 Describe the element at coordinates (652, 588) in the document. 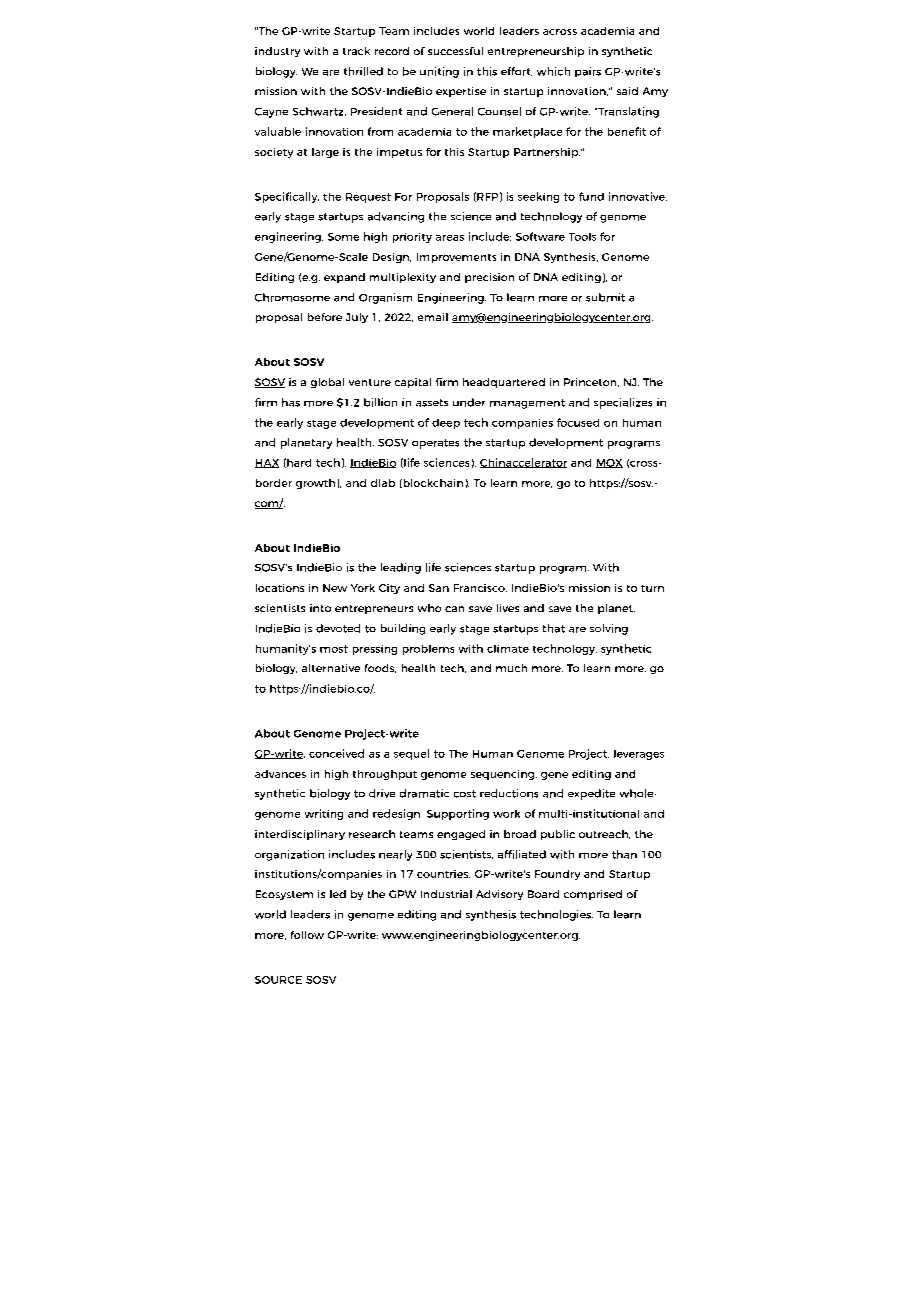

I see `turn` at that location.
